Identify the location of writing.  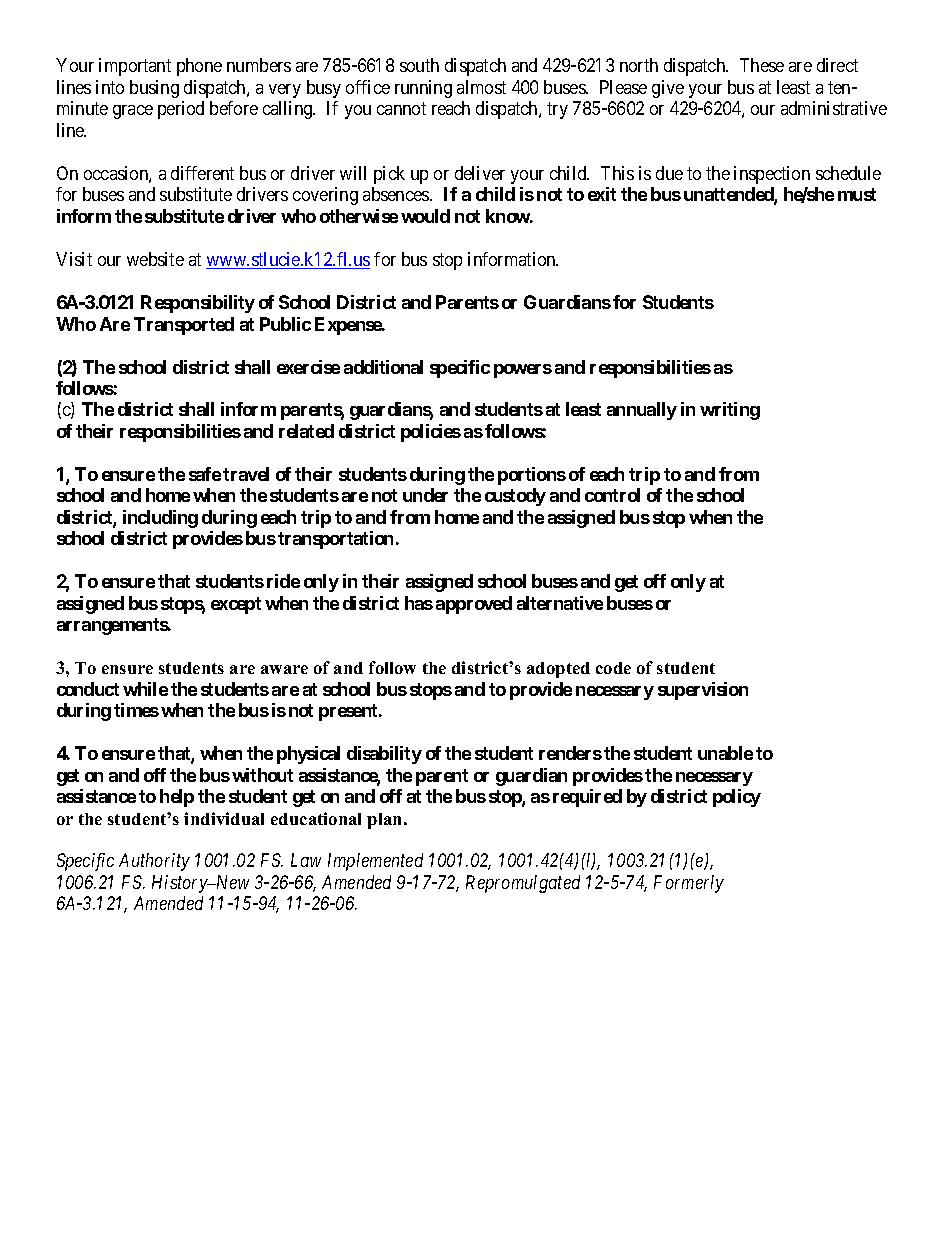
(730, 411).
